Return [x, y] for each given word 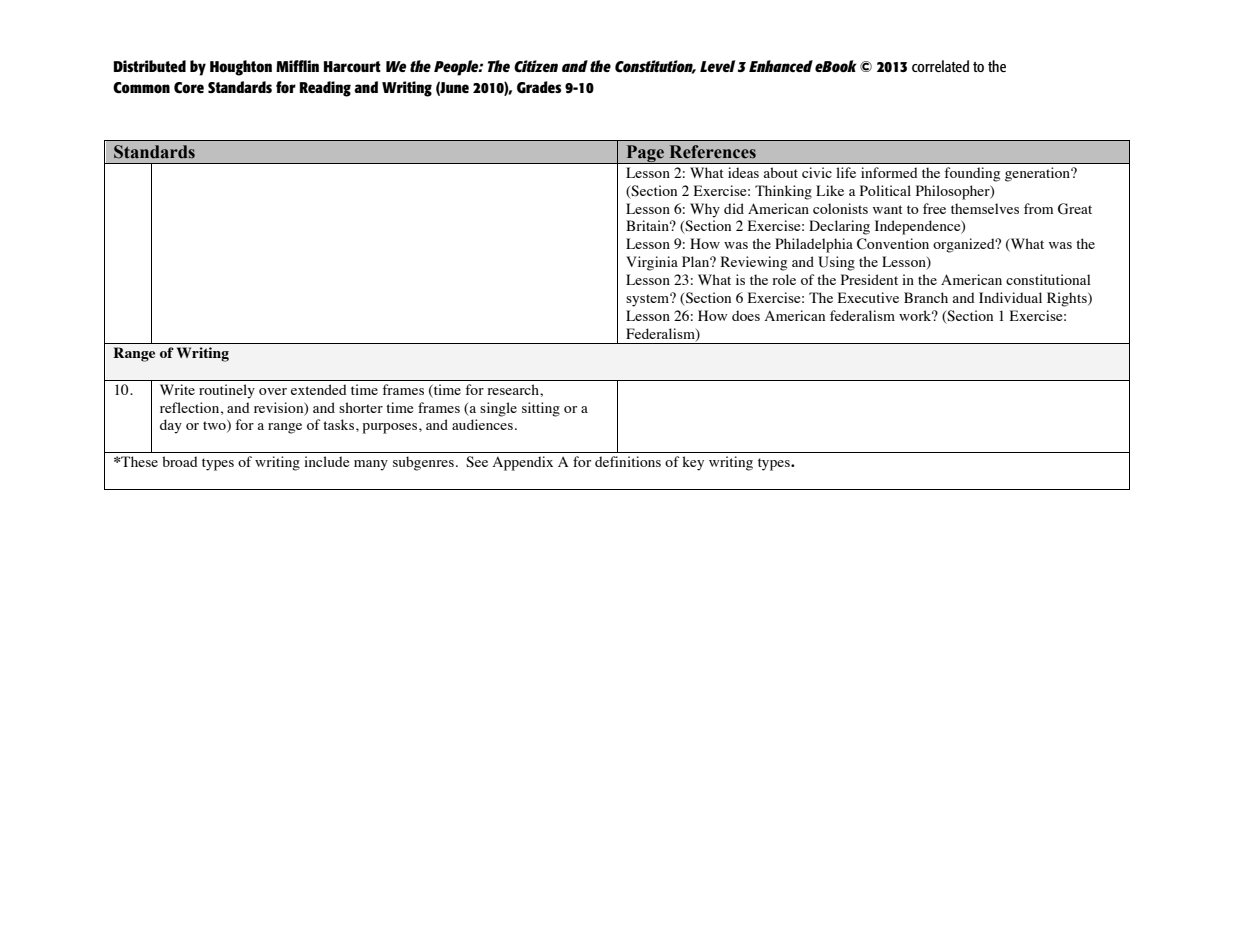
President [869, 279]
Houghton [241, 68]
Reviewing [754, 263]
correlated [940, 66]
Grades [539, 87]
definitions [628, 461]
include [326, 461]
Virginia [652, 263]
